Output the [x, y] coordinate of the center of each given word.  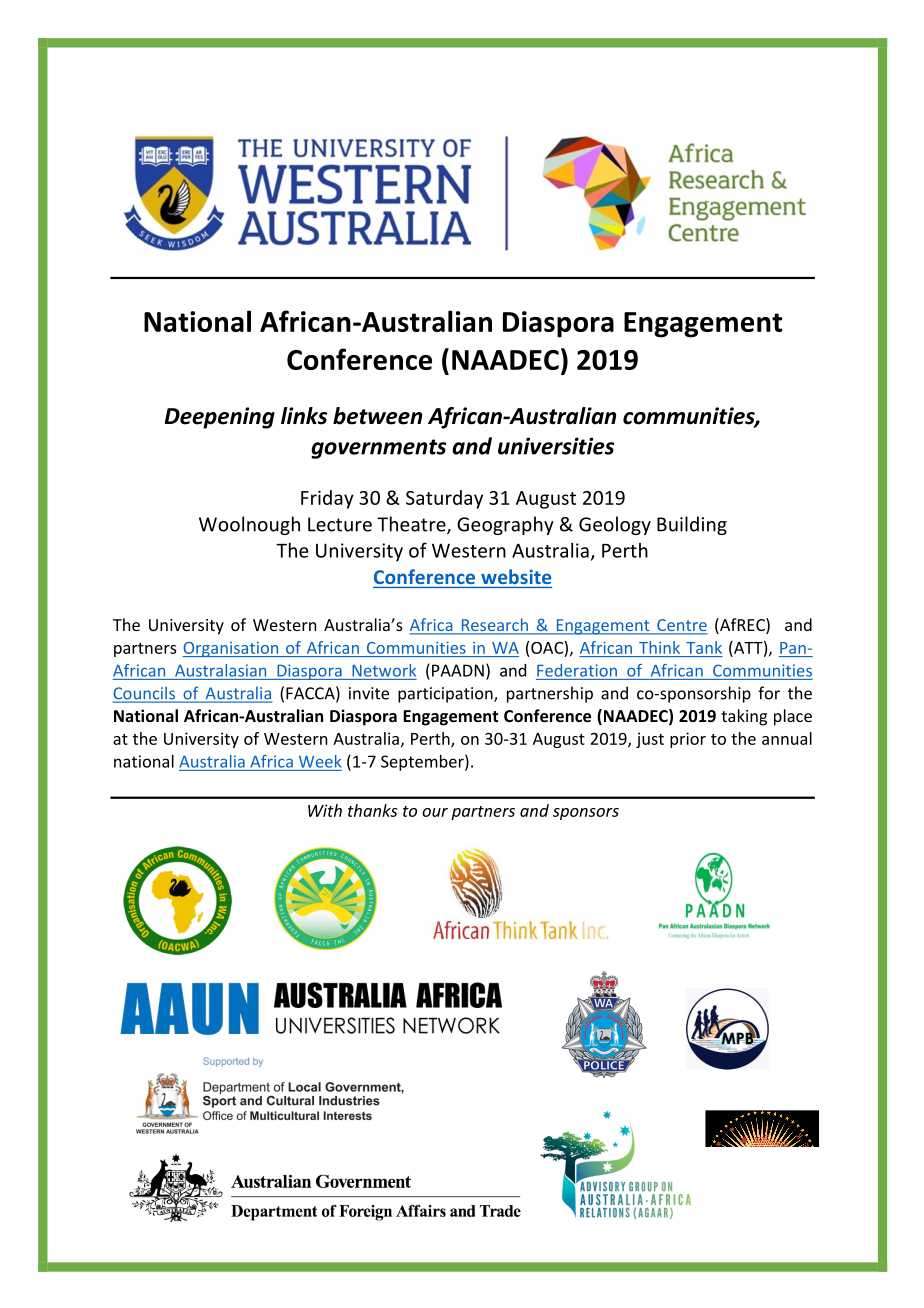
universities [556, 446]
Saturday [444, 499]
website [516, 576]
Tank [704, 647]
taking [744, 717]
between [377, 416]
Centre [681, 626]
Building [692, 525]
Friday [327, 499]
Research [494, 626]
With [325, 810]
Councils [145, 694]
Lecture [340, 524]
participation [446, 695]
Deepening [220, 418]
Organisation [232, 649]
